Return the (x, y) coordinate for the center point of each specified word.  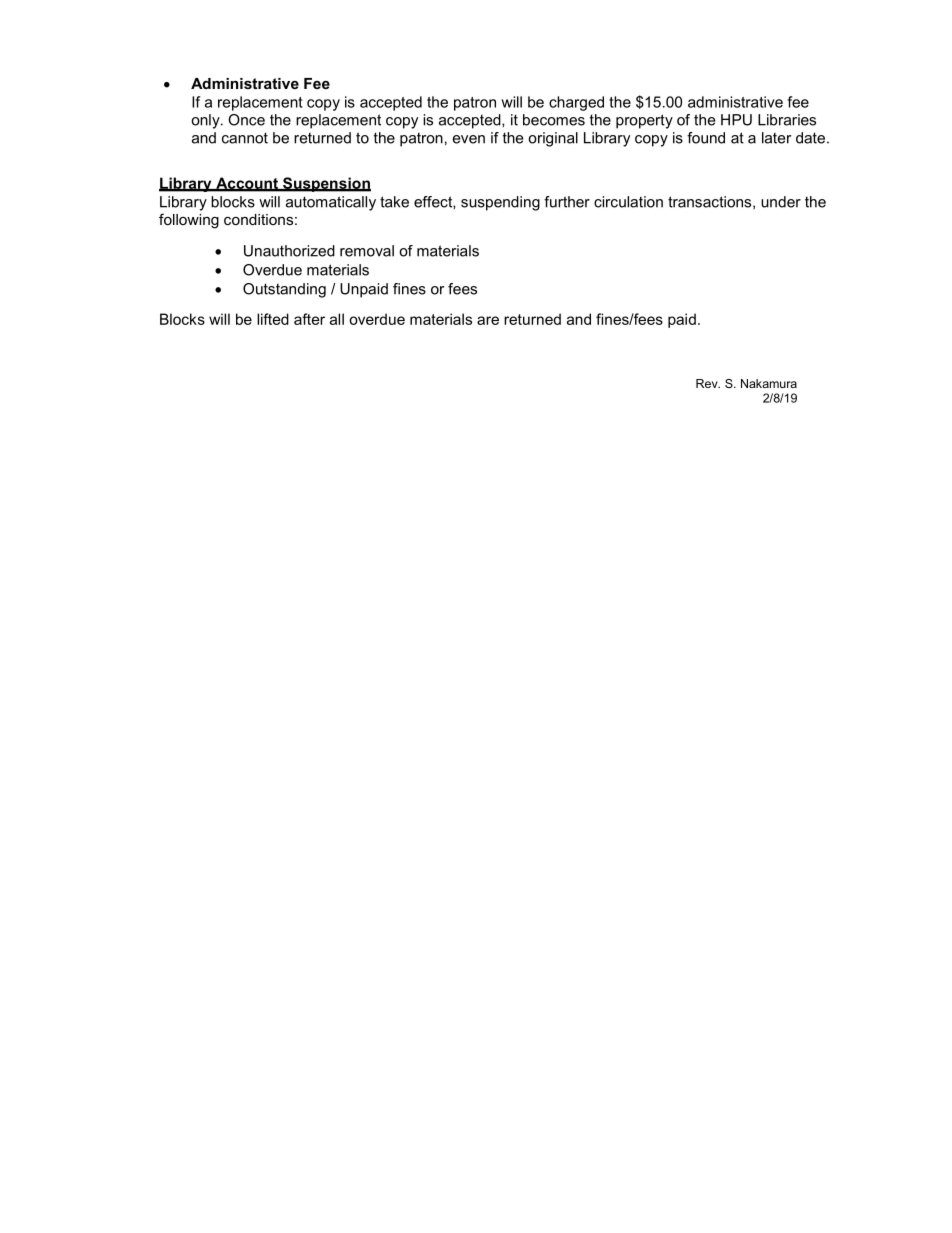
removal (367, 251)
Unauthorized (289, 251)
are (488, 320)
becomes (554, 120)
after (309, 319)
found (706, 138)
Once (246, 120)
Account (247, 184)
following (189, 221)
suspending (500, 203)
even (469, 139)
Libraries (787, 120)
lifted (273, 319)
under (781, 202)
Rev (708, 383)
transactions (711, 202)
